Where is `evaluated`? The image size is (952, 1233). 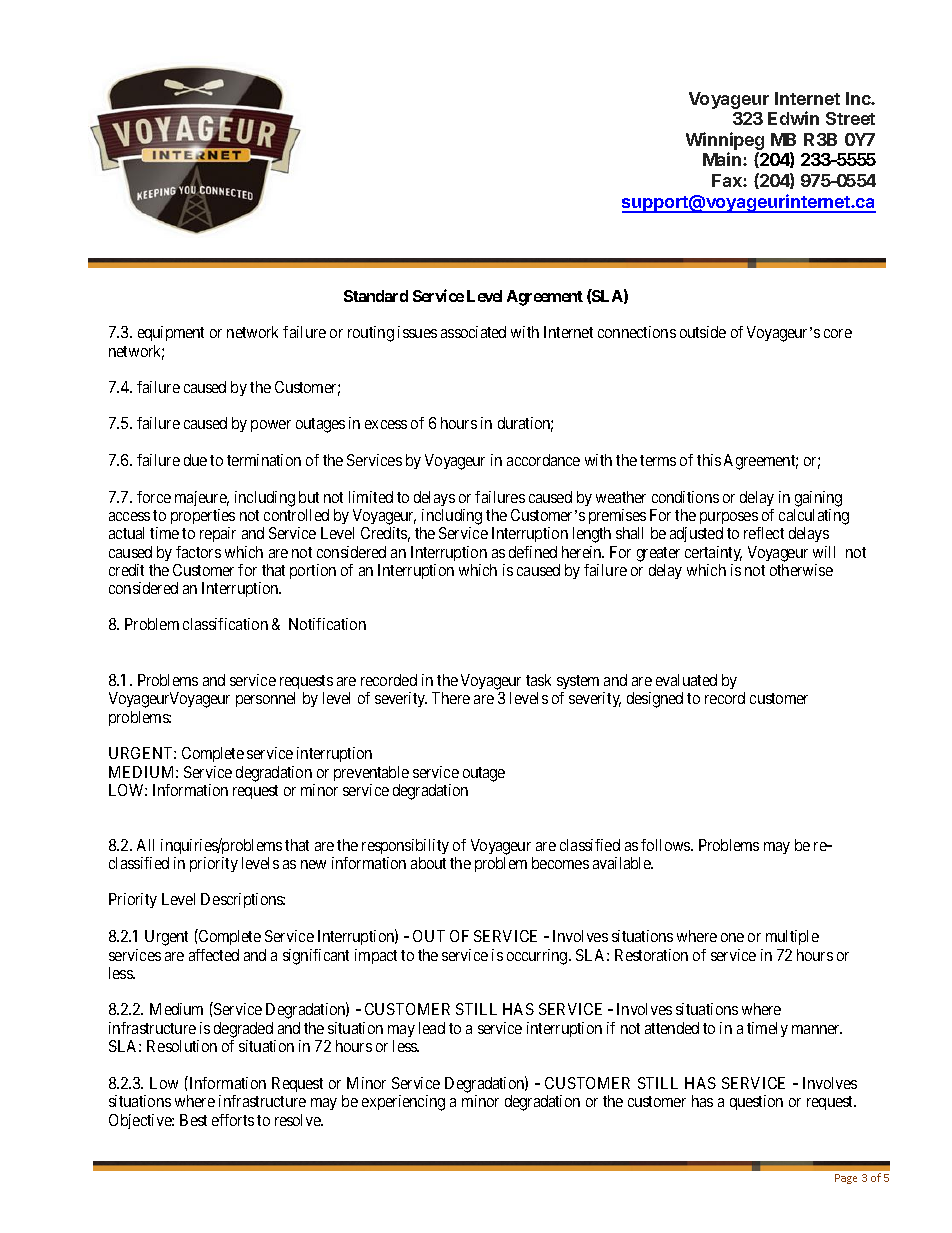 evaluated is located at coordinates (686, 680).
